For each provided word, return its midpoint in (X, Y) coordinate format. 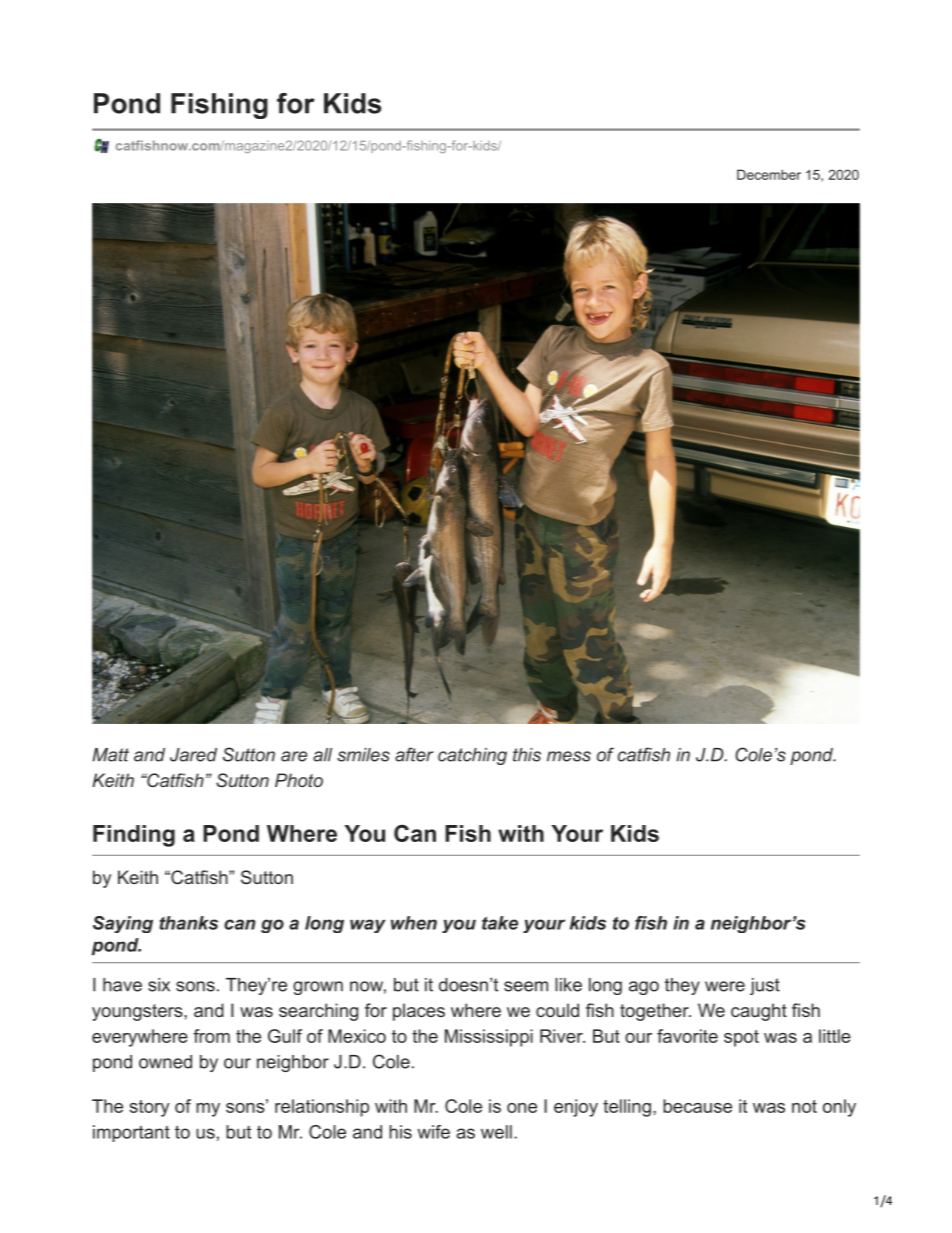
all (322, 755)
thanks (189, 923)
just (765, 986)
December (769, 174)
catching (472, 756)
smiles (363, 755)
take (500, 923)
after (414, 754)
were (725, 986)
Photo (299, 780)
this (527, 755)
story (150, 1108)
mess (569, 756)
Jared (193, 755)
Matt (110, 755)
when (414, 923)
